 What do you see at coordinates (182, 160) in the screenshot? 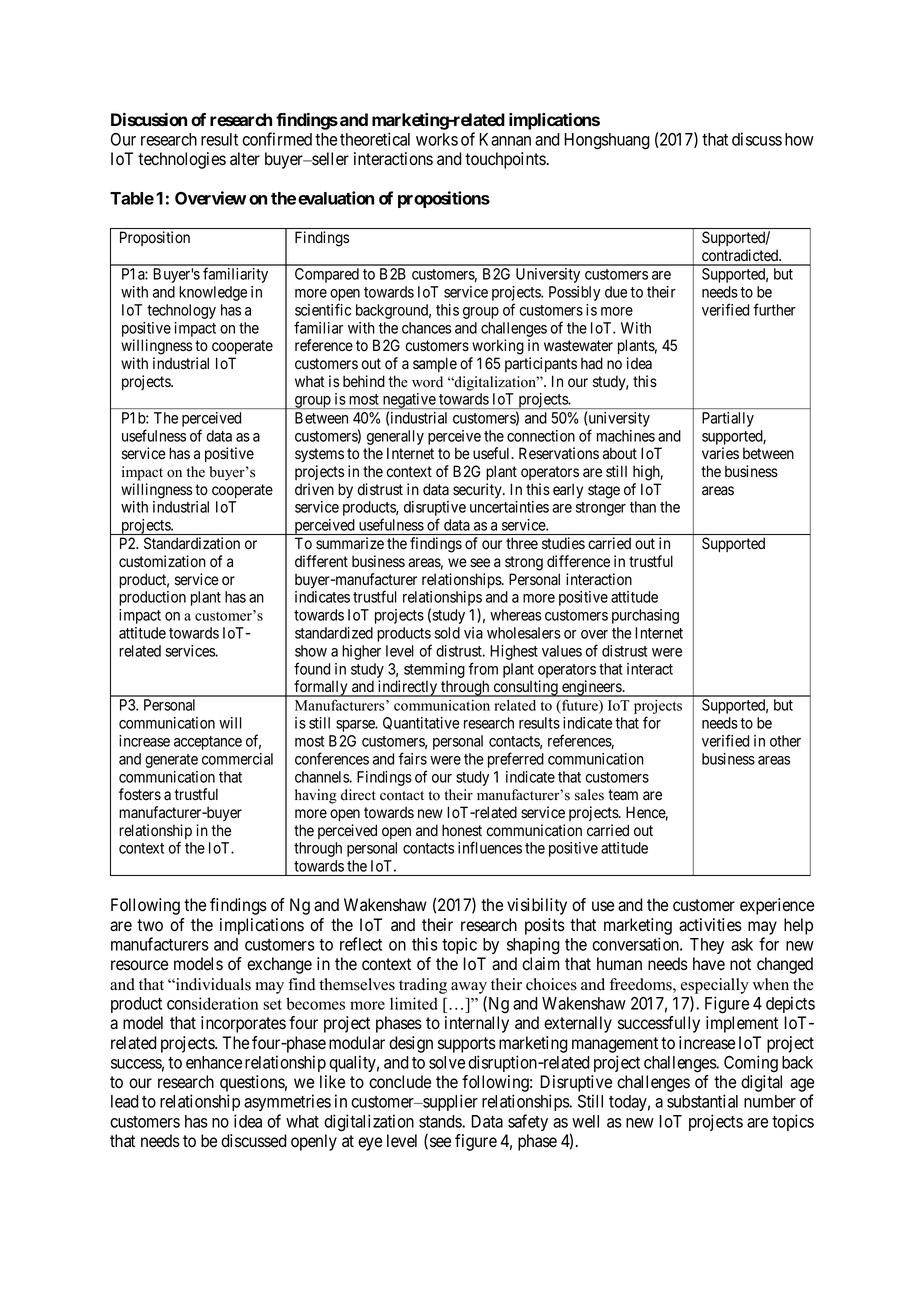
I see `technologies` at bounding box center [182, 160].
